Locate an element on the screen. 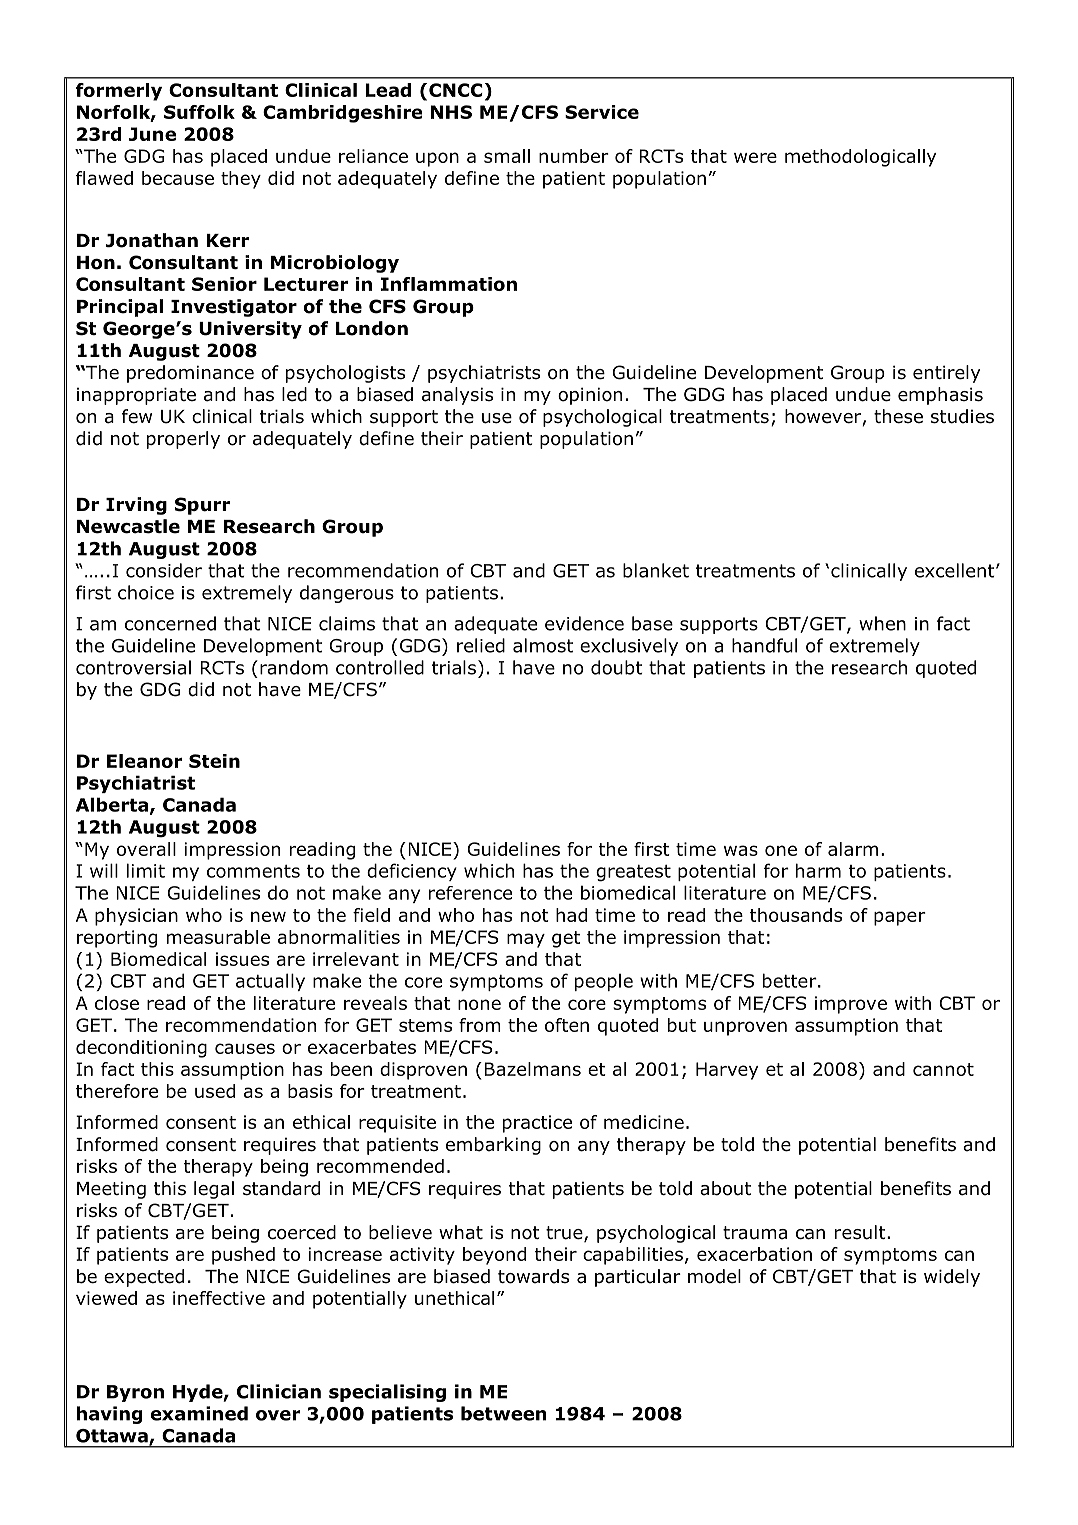  methodologically is located at coordinates (860, 158).
